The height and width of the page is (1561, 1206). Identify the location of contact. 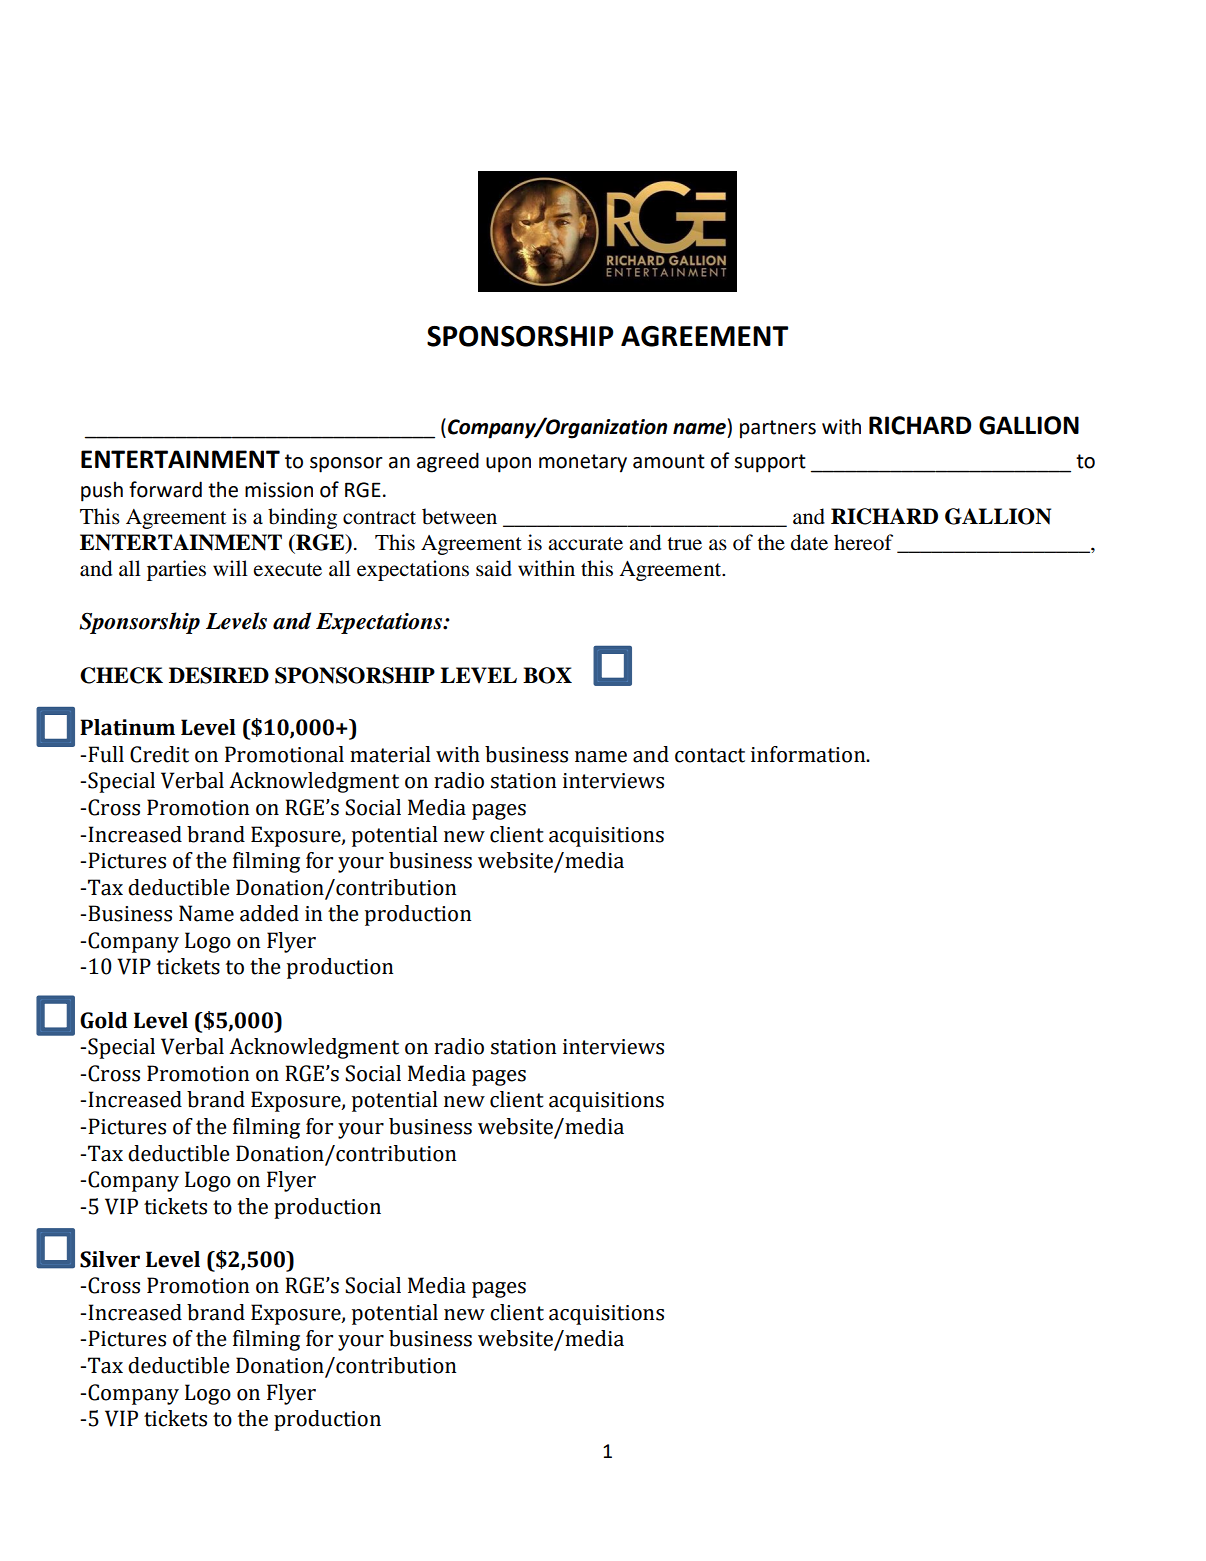
(710, 755).
